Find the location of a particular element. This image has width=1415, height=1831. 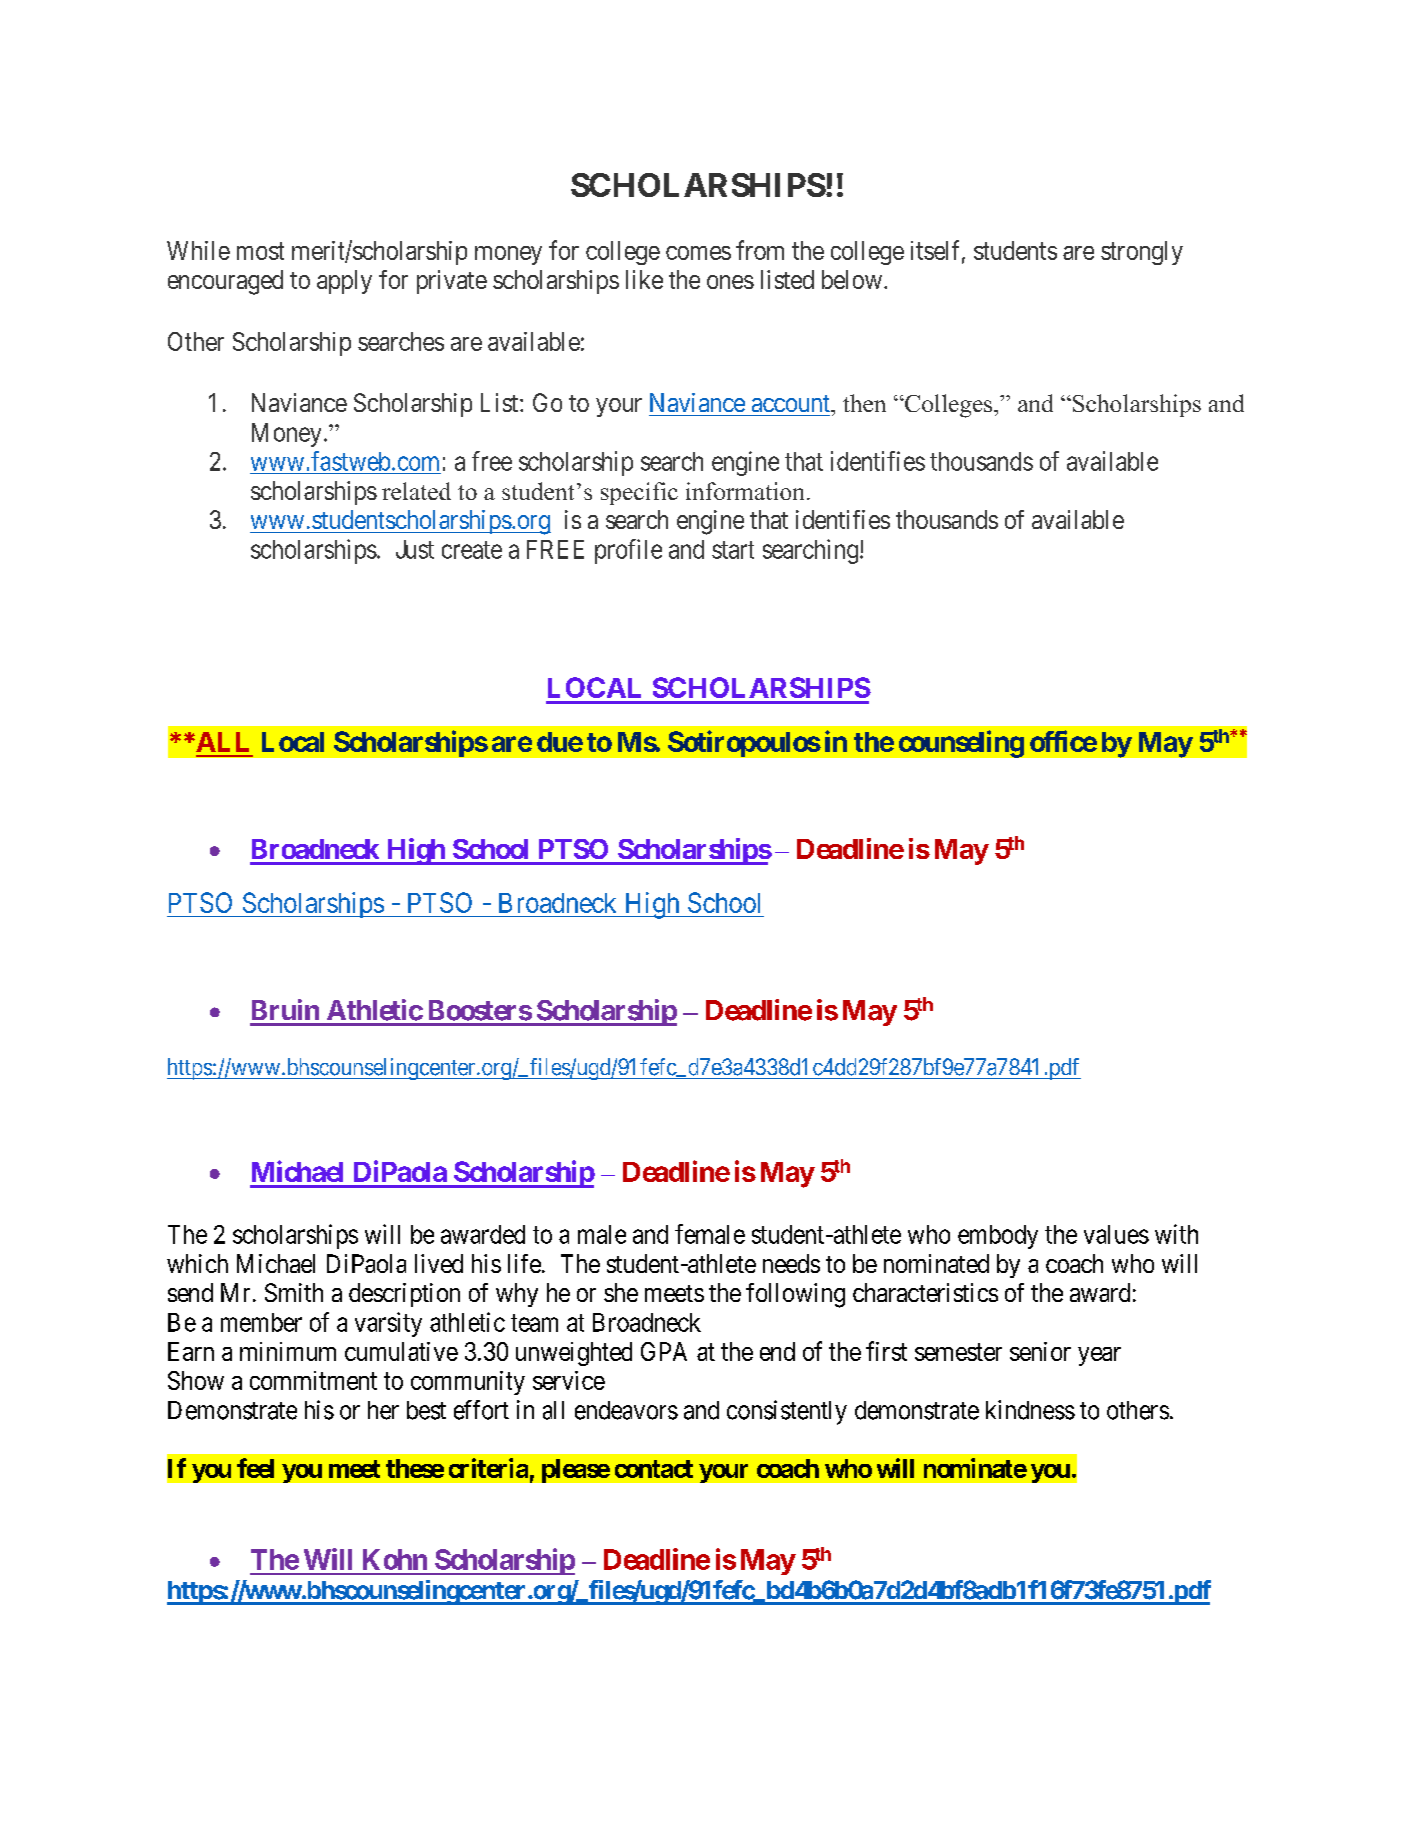

start is located at coordinates (733, 550).
